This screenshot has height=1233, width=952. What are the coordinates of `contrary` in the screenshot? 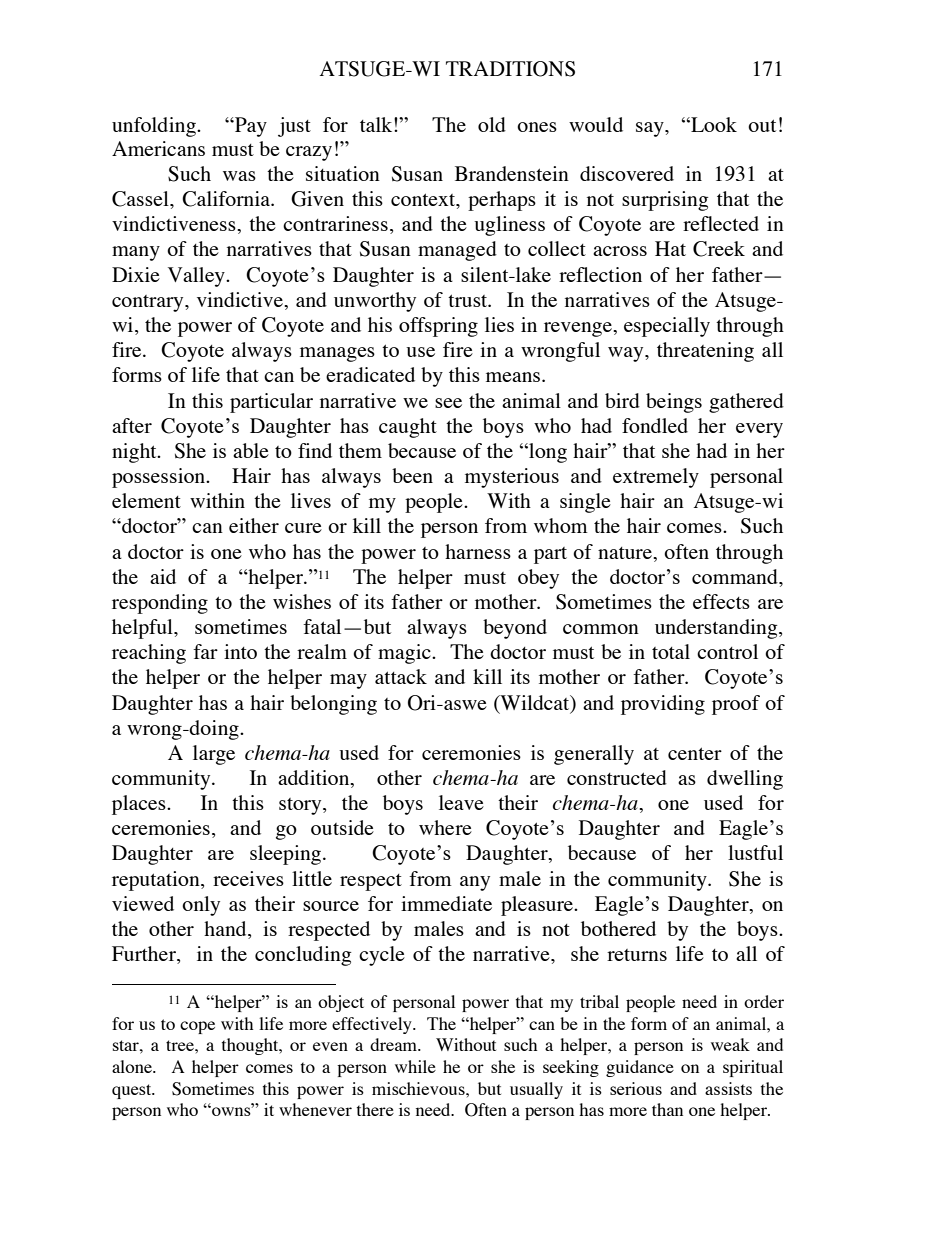 It's located at (149, 303).
